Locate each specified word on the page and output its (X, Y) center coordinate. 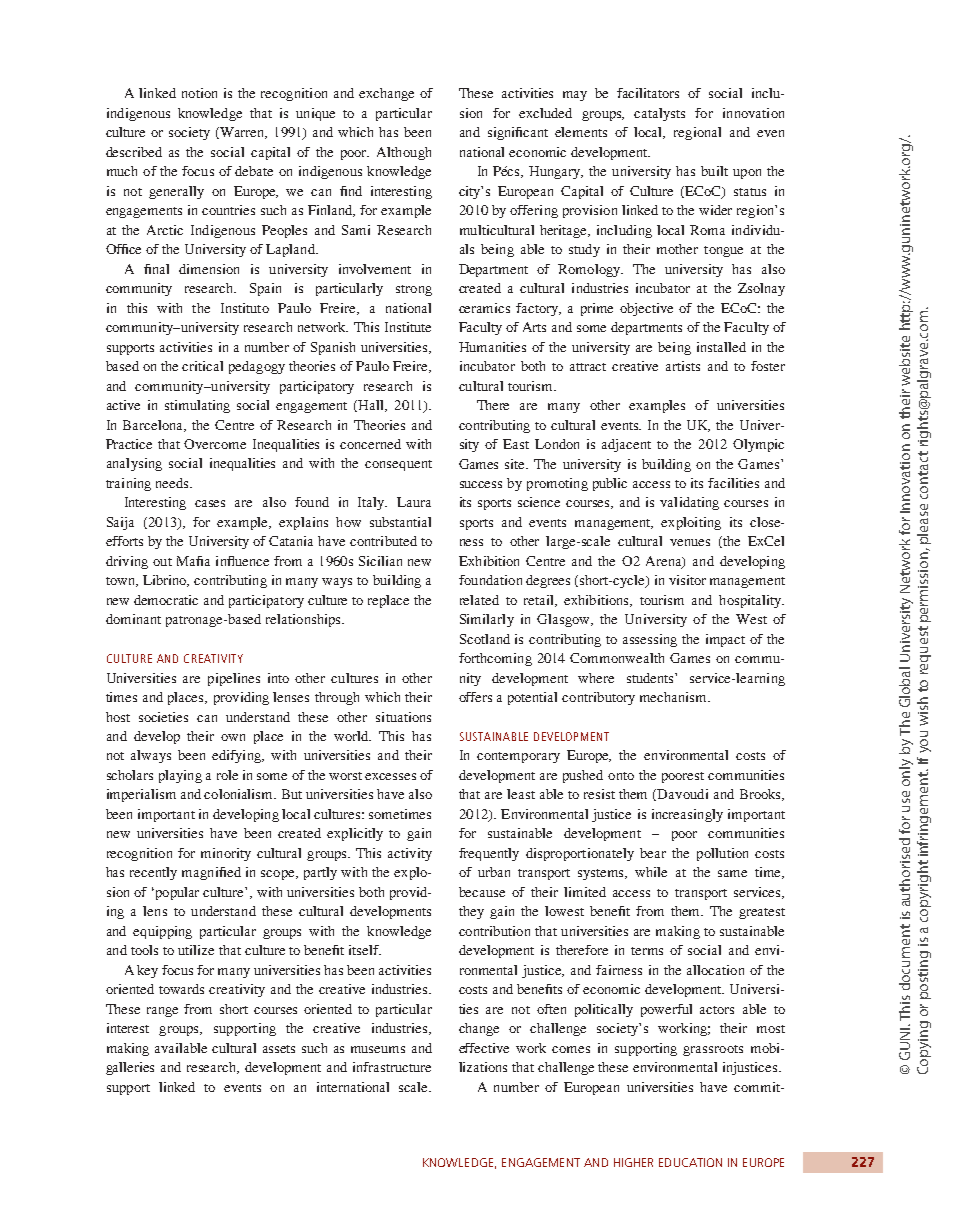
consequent (398, 465)
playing (180, 776)
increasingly (687, 815)
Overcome (215, 444)
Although (404, 153)
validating (689, 503)
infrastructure (392, 1067)
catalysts (659, 114)
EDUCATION (690, 1162)
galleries (130, 1068)
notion (199, 93)
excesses (390, 776)
